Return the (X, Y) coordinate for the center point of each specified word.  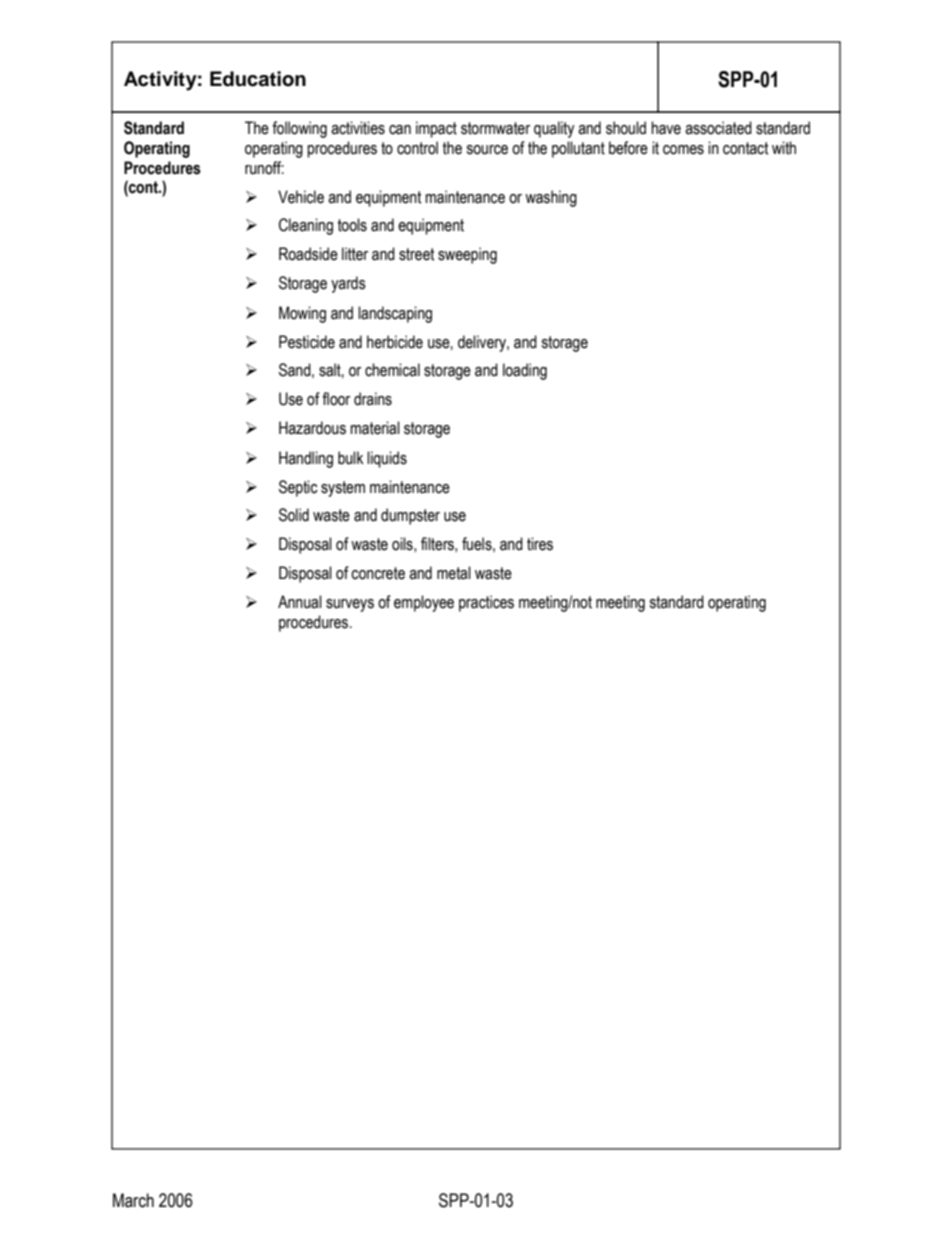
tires (540, 544)
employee (424, 603)
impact (436, 129)
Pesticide (307, 342)
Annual (300, 602)
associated (718, 128)
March (133, 1200)
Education (258, 79)
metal (454, 573)
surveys (350, 605)
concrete (378, 573)
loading (525, 371)
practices (486, 603)
